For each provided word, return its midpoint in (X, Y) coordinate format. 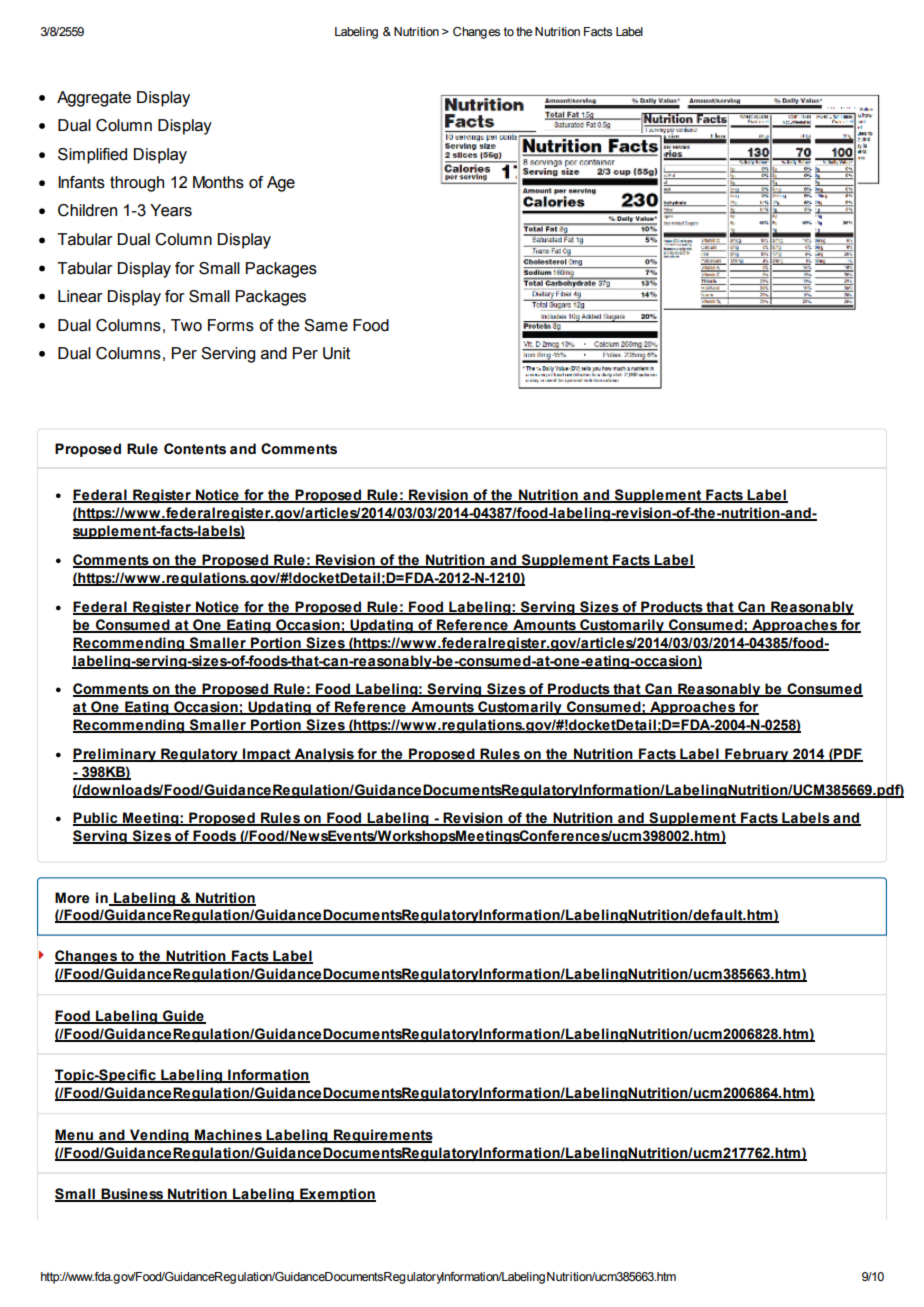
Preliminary (115, 755)
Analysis (324, 755)
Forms (231, 325)
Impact (267, 755)
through (137, 184)
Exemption (337, 1195)
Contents (195, 449)
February (757, 755)
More (72, 898)
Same (326, 325)
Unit (336, 353)
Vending (159, 1136)
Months (218, 182)
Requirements (382, 1136)
